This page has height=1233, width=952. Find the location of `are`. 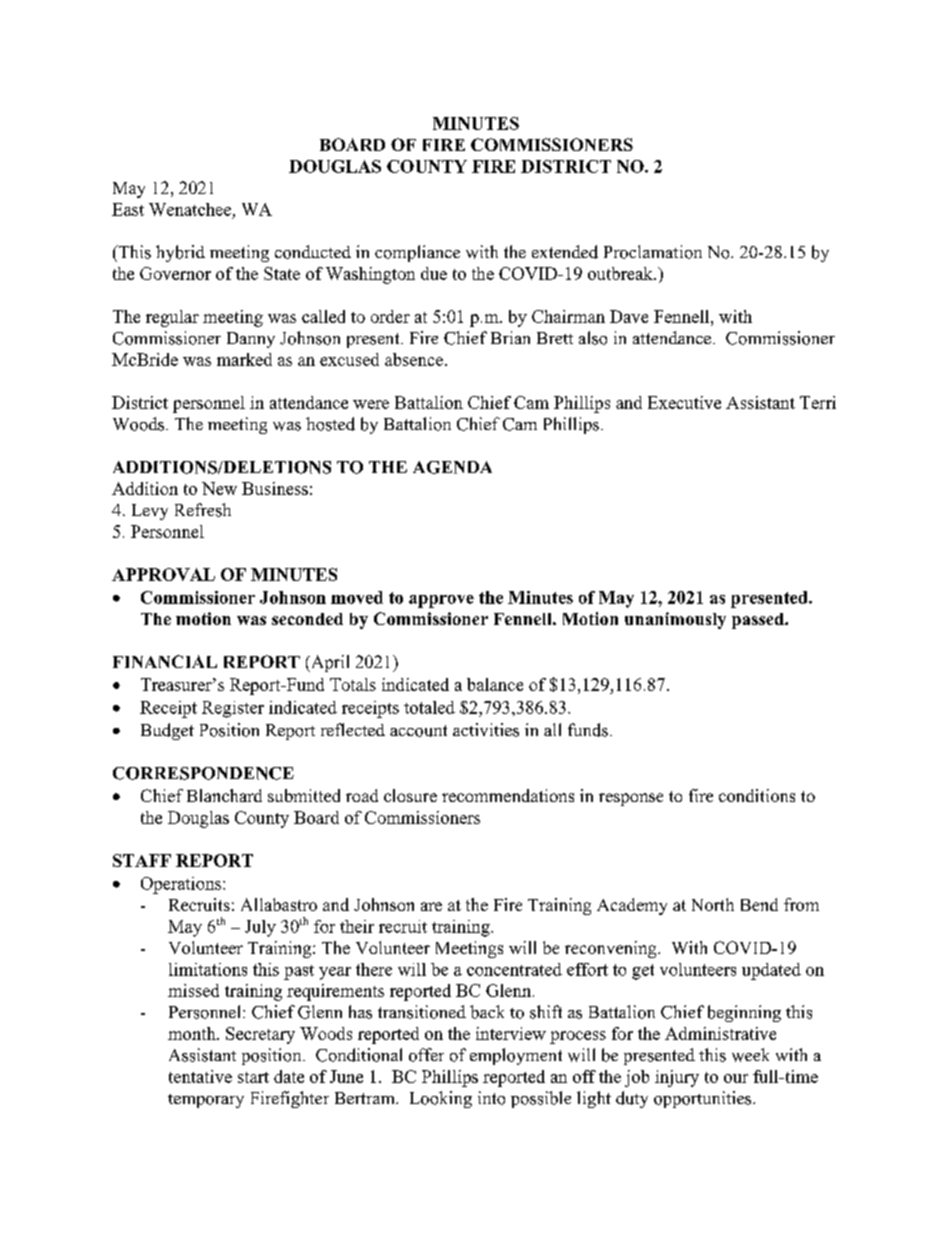

are is located at coordinates (431, 906).
